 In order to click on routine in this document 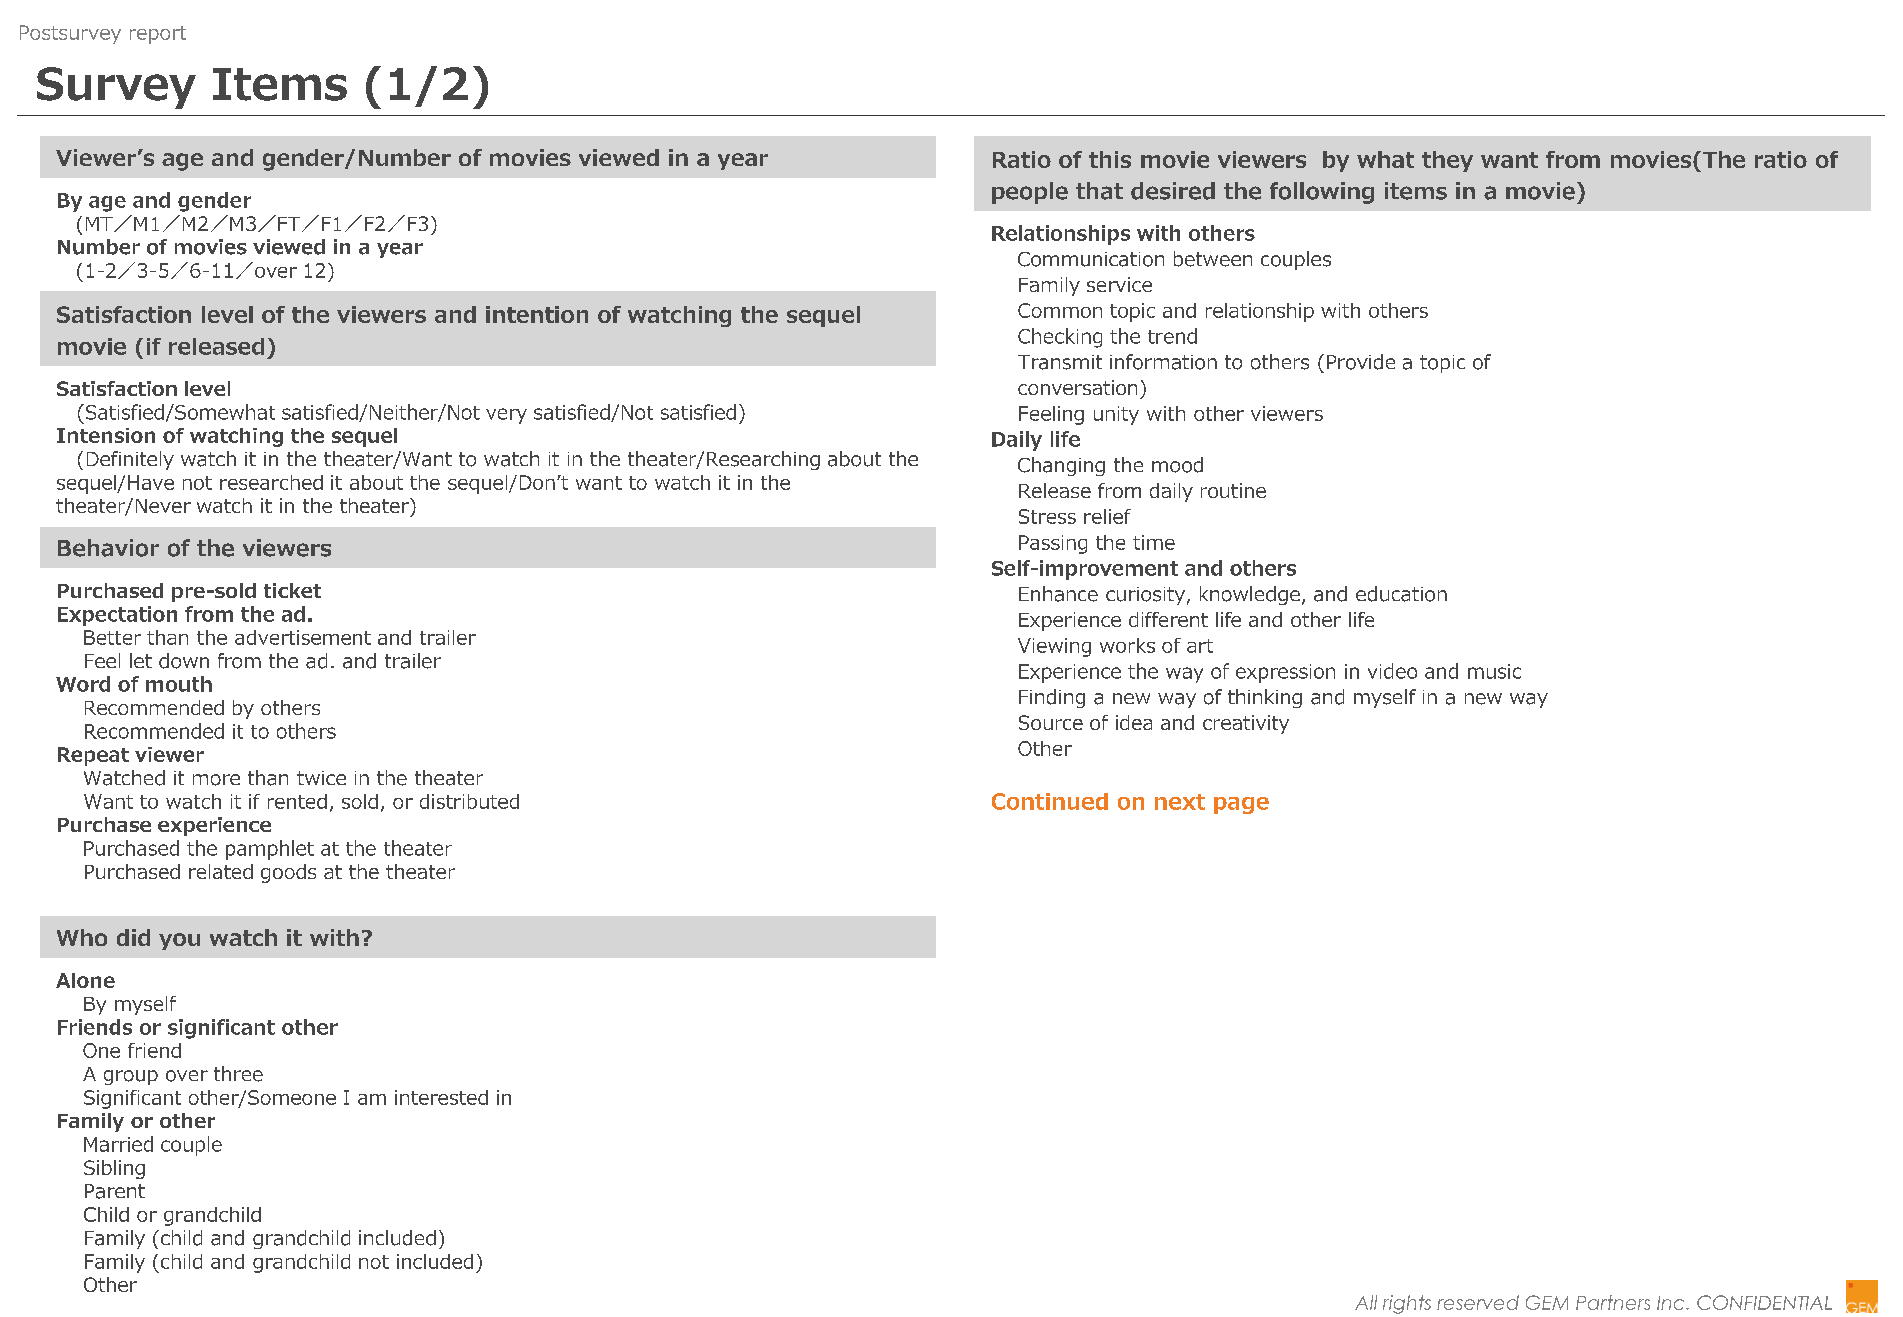, I will do `click(1233, 490)`.
